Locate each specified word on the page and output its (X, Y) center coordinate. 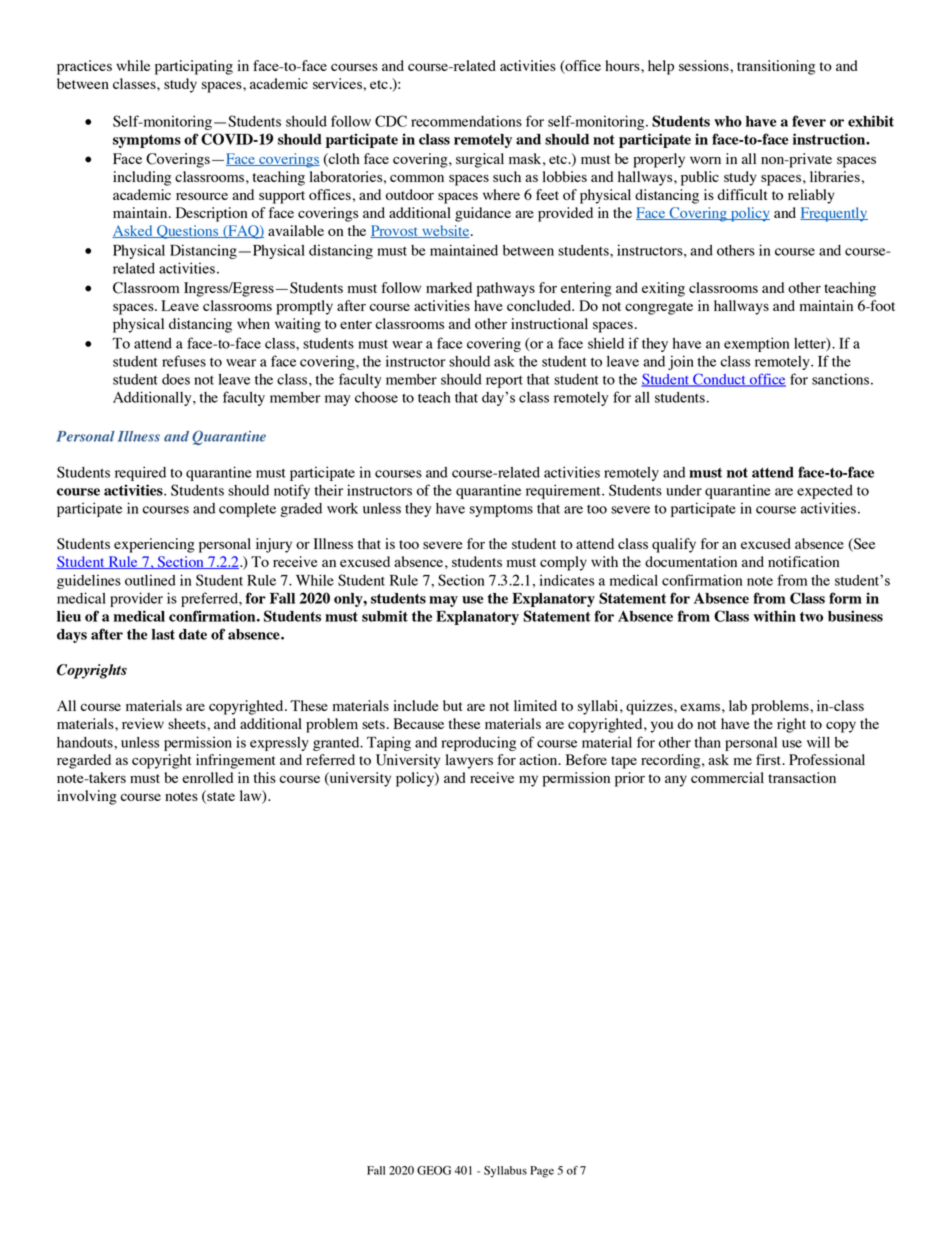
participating (194, 67)
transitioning (776, 67)
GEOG (434, 1170)
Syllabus (505, 1172)
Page (542, 1172)
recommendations (466, 121)
